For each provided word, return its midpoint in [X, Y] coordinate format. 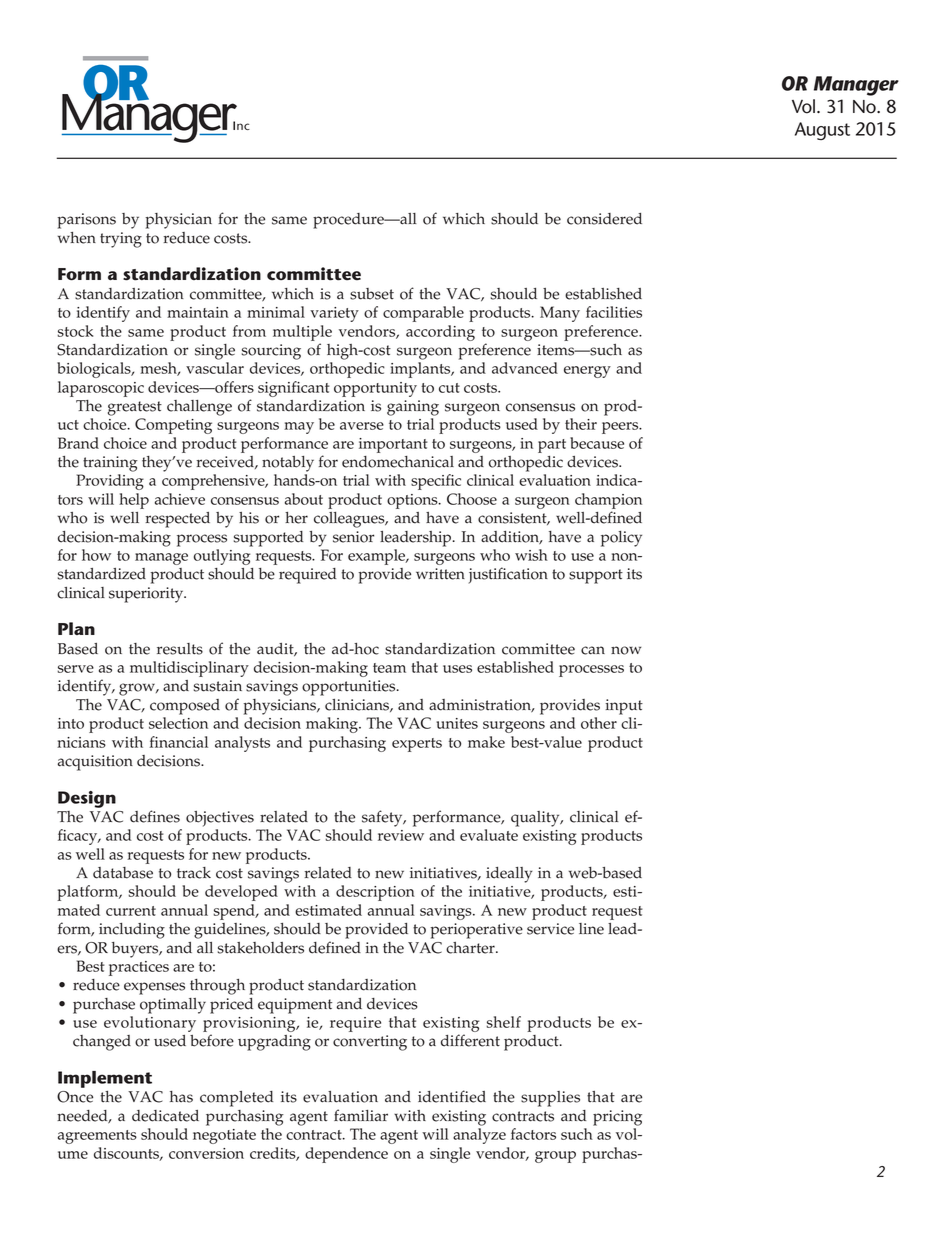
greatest [135, 408]
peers [621, 428]
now [626, 650]
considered [604, 219]
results [180, 649]
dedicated [165, 1116]
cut [449, 388]
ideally [509, 875]
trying [121, 240]
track [194, 873]
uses [457, 669]
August [822, 131]
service [550, 929]
